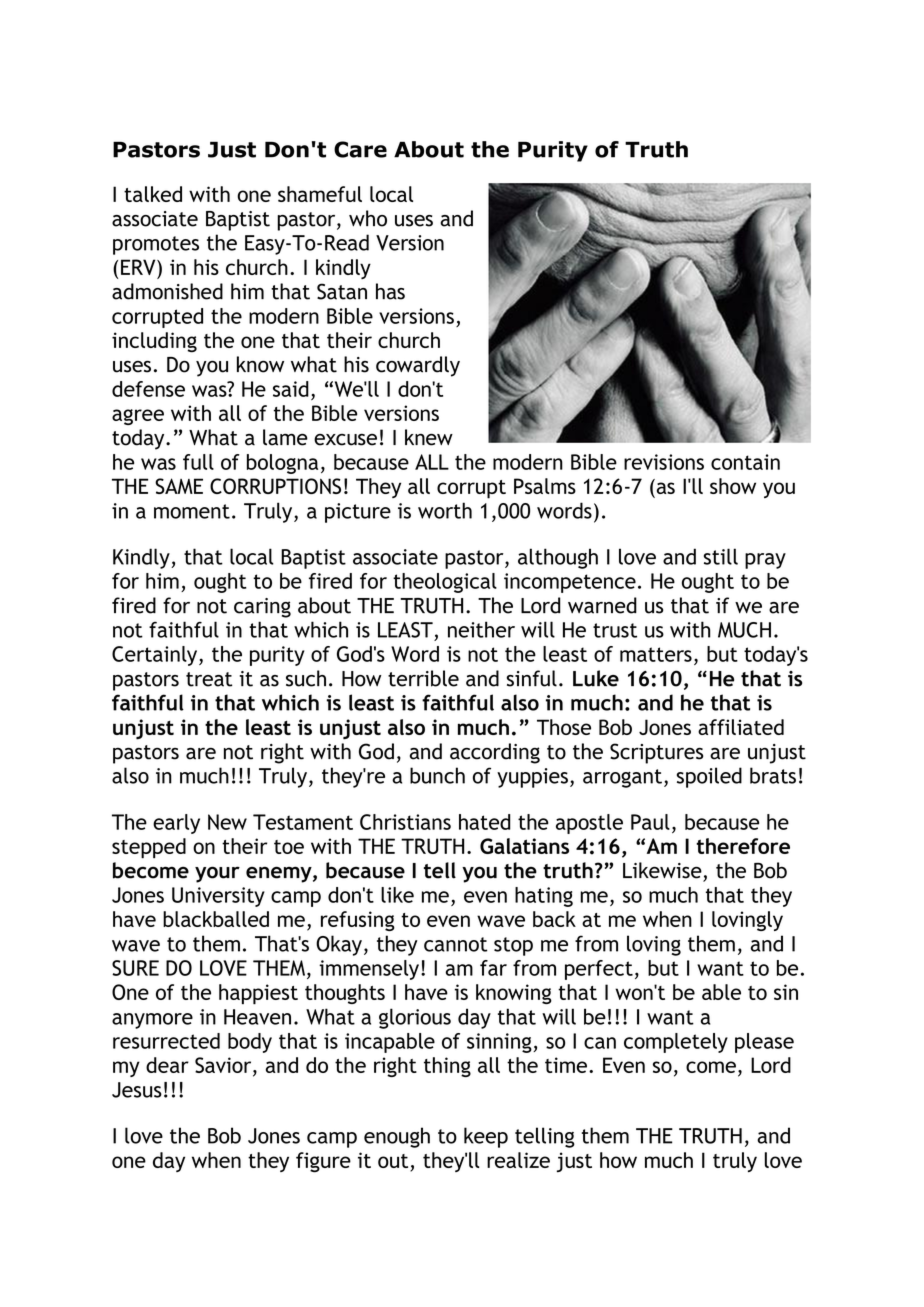  Describe the element at coordinates (599, 970) in the page. I see `perfect` at that location.
